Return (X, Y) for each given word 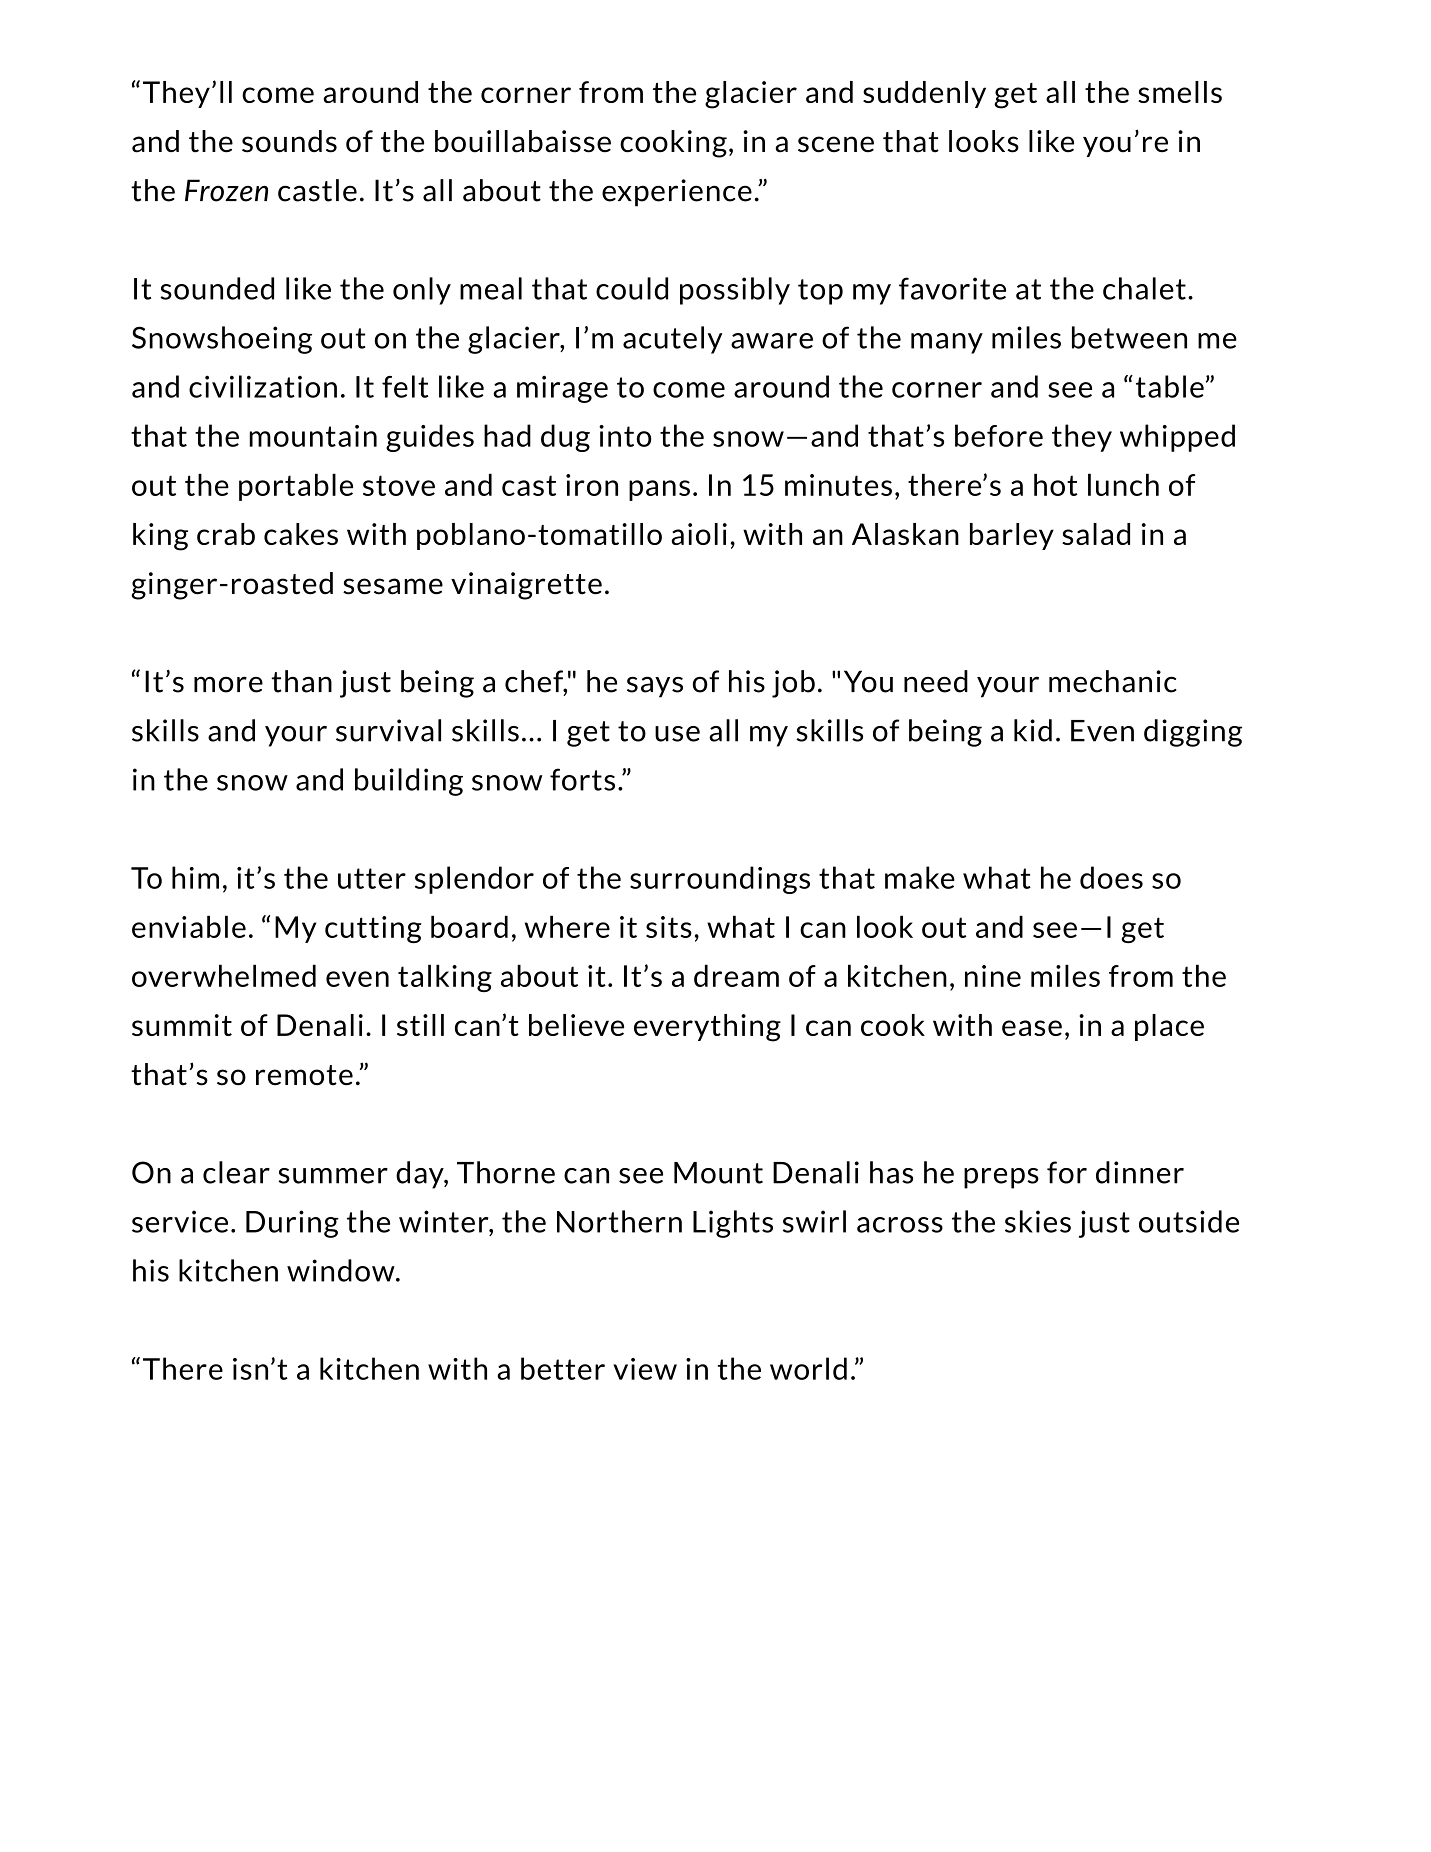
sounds (289, 141)
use (677, 734)
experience (677, 193)
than (301, 681)
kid (1033, 730)
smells (1180, 92)
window (342, 1270)
